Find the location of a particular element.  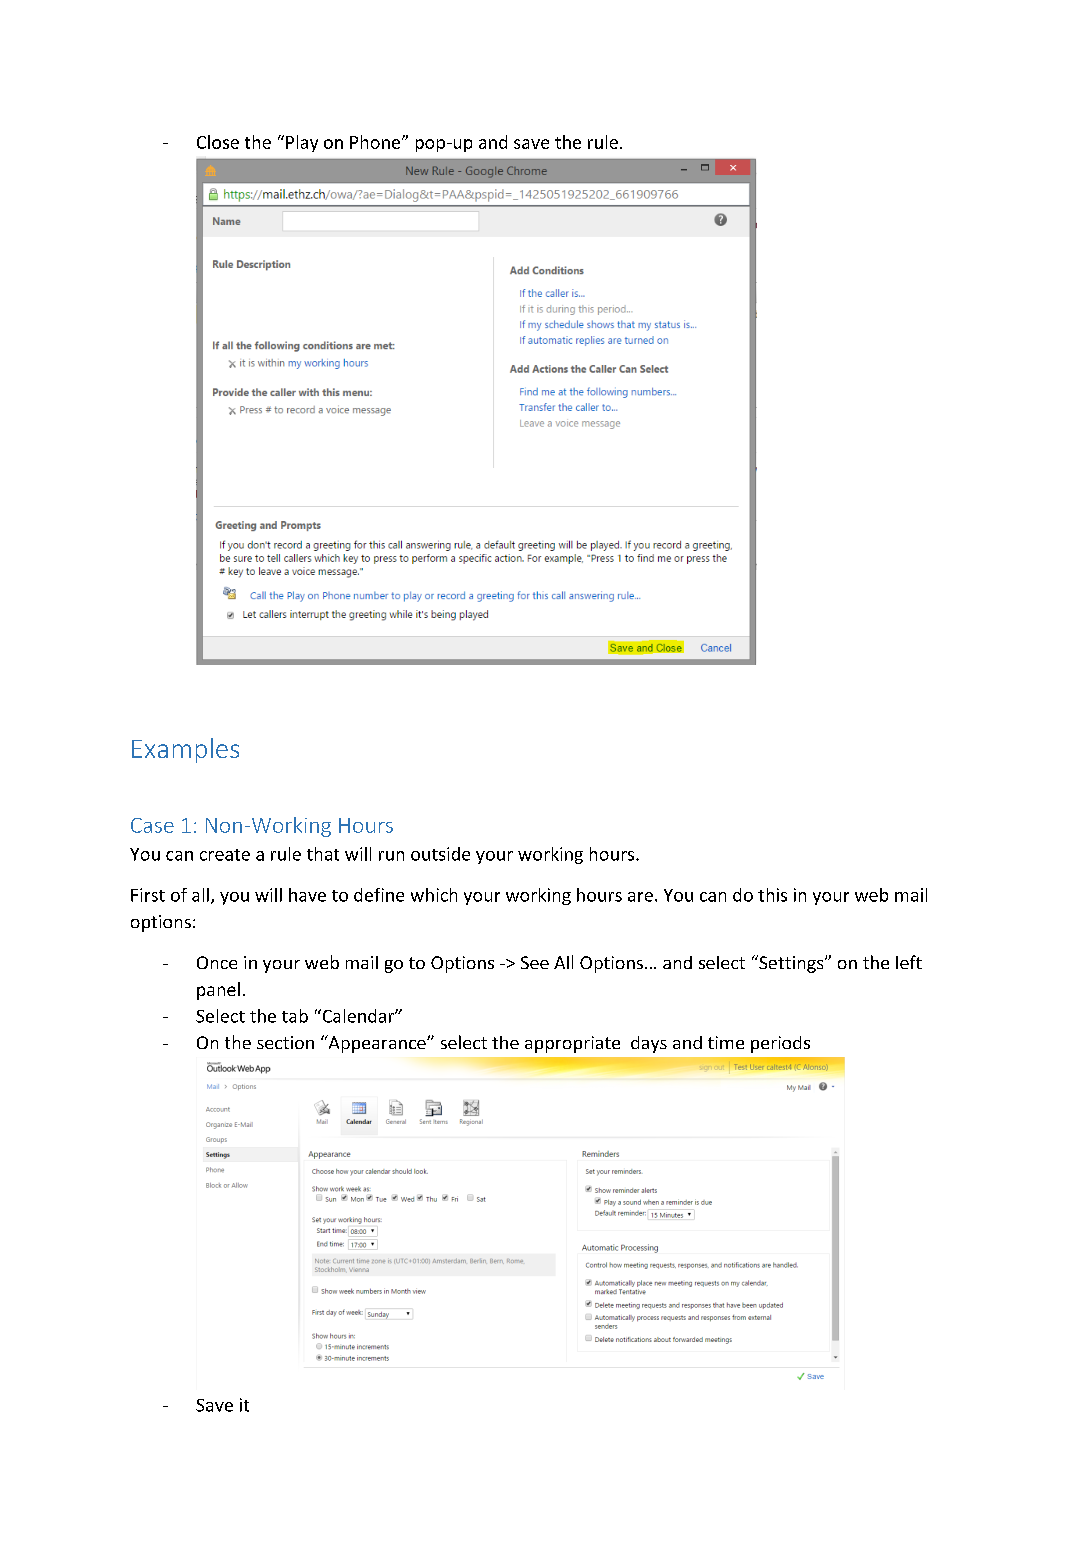

outside is located at coordinates (440, 854).
